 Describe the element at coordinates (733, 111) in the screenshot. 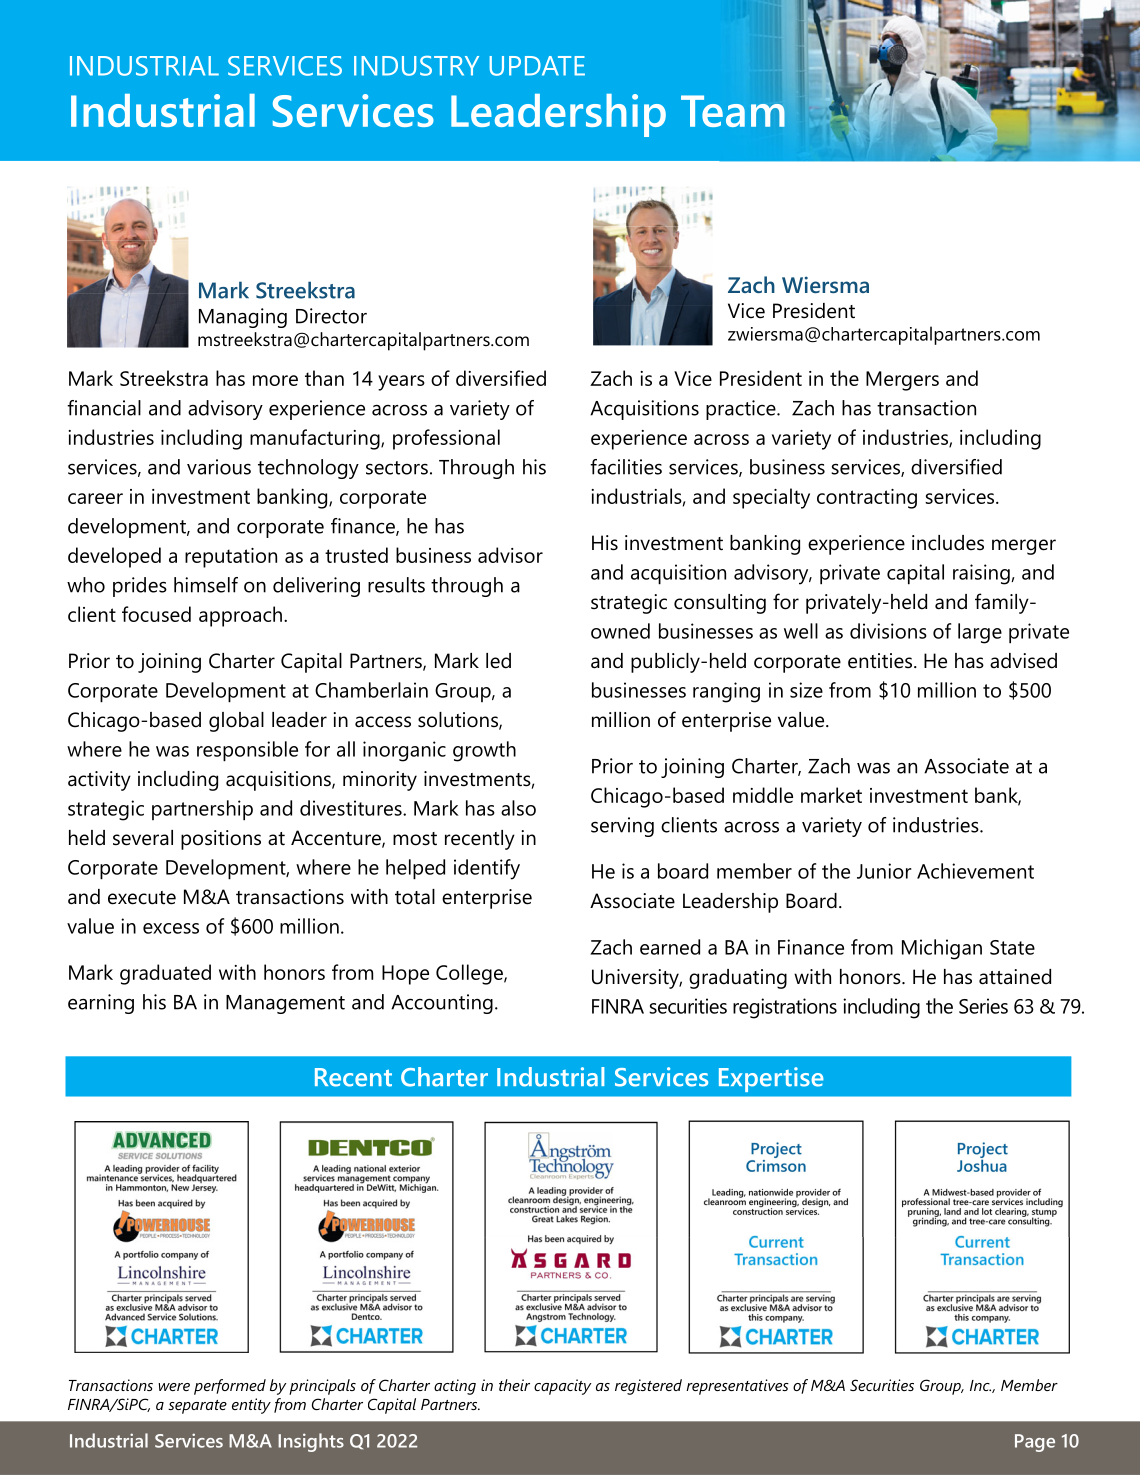

I see `Team` at that location.
